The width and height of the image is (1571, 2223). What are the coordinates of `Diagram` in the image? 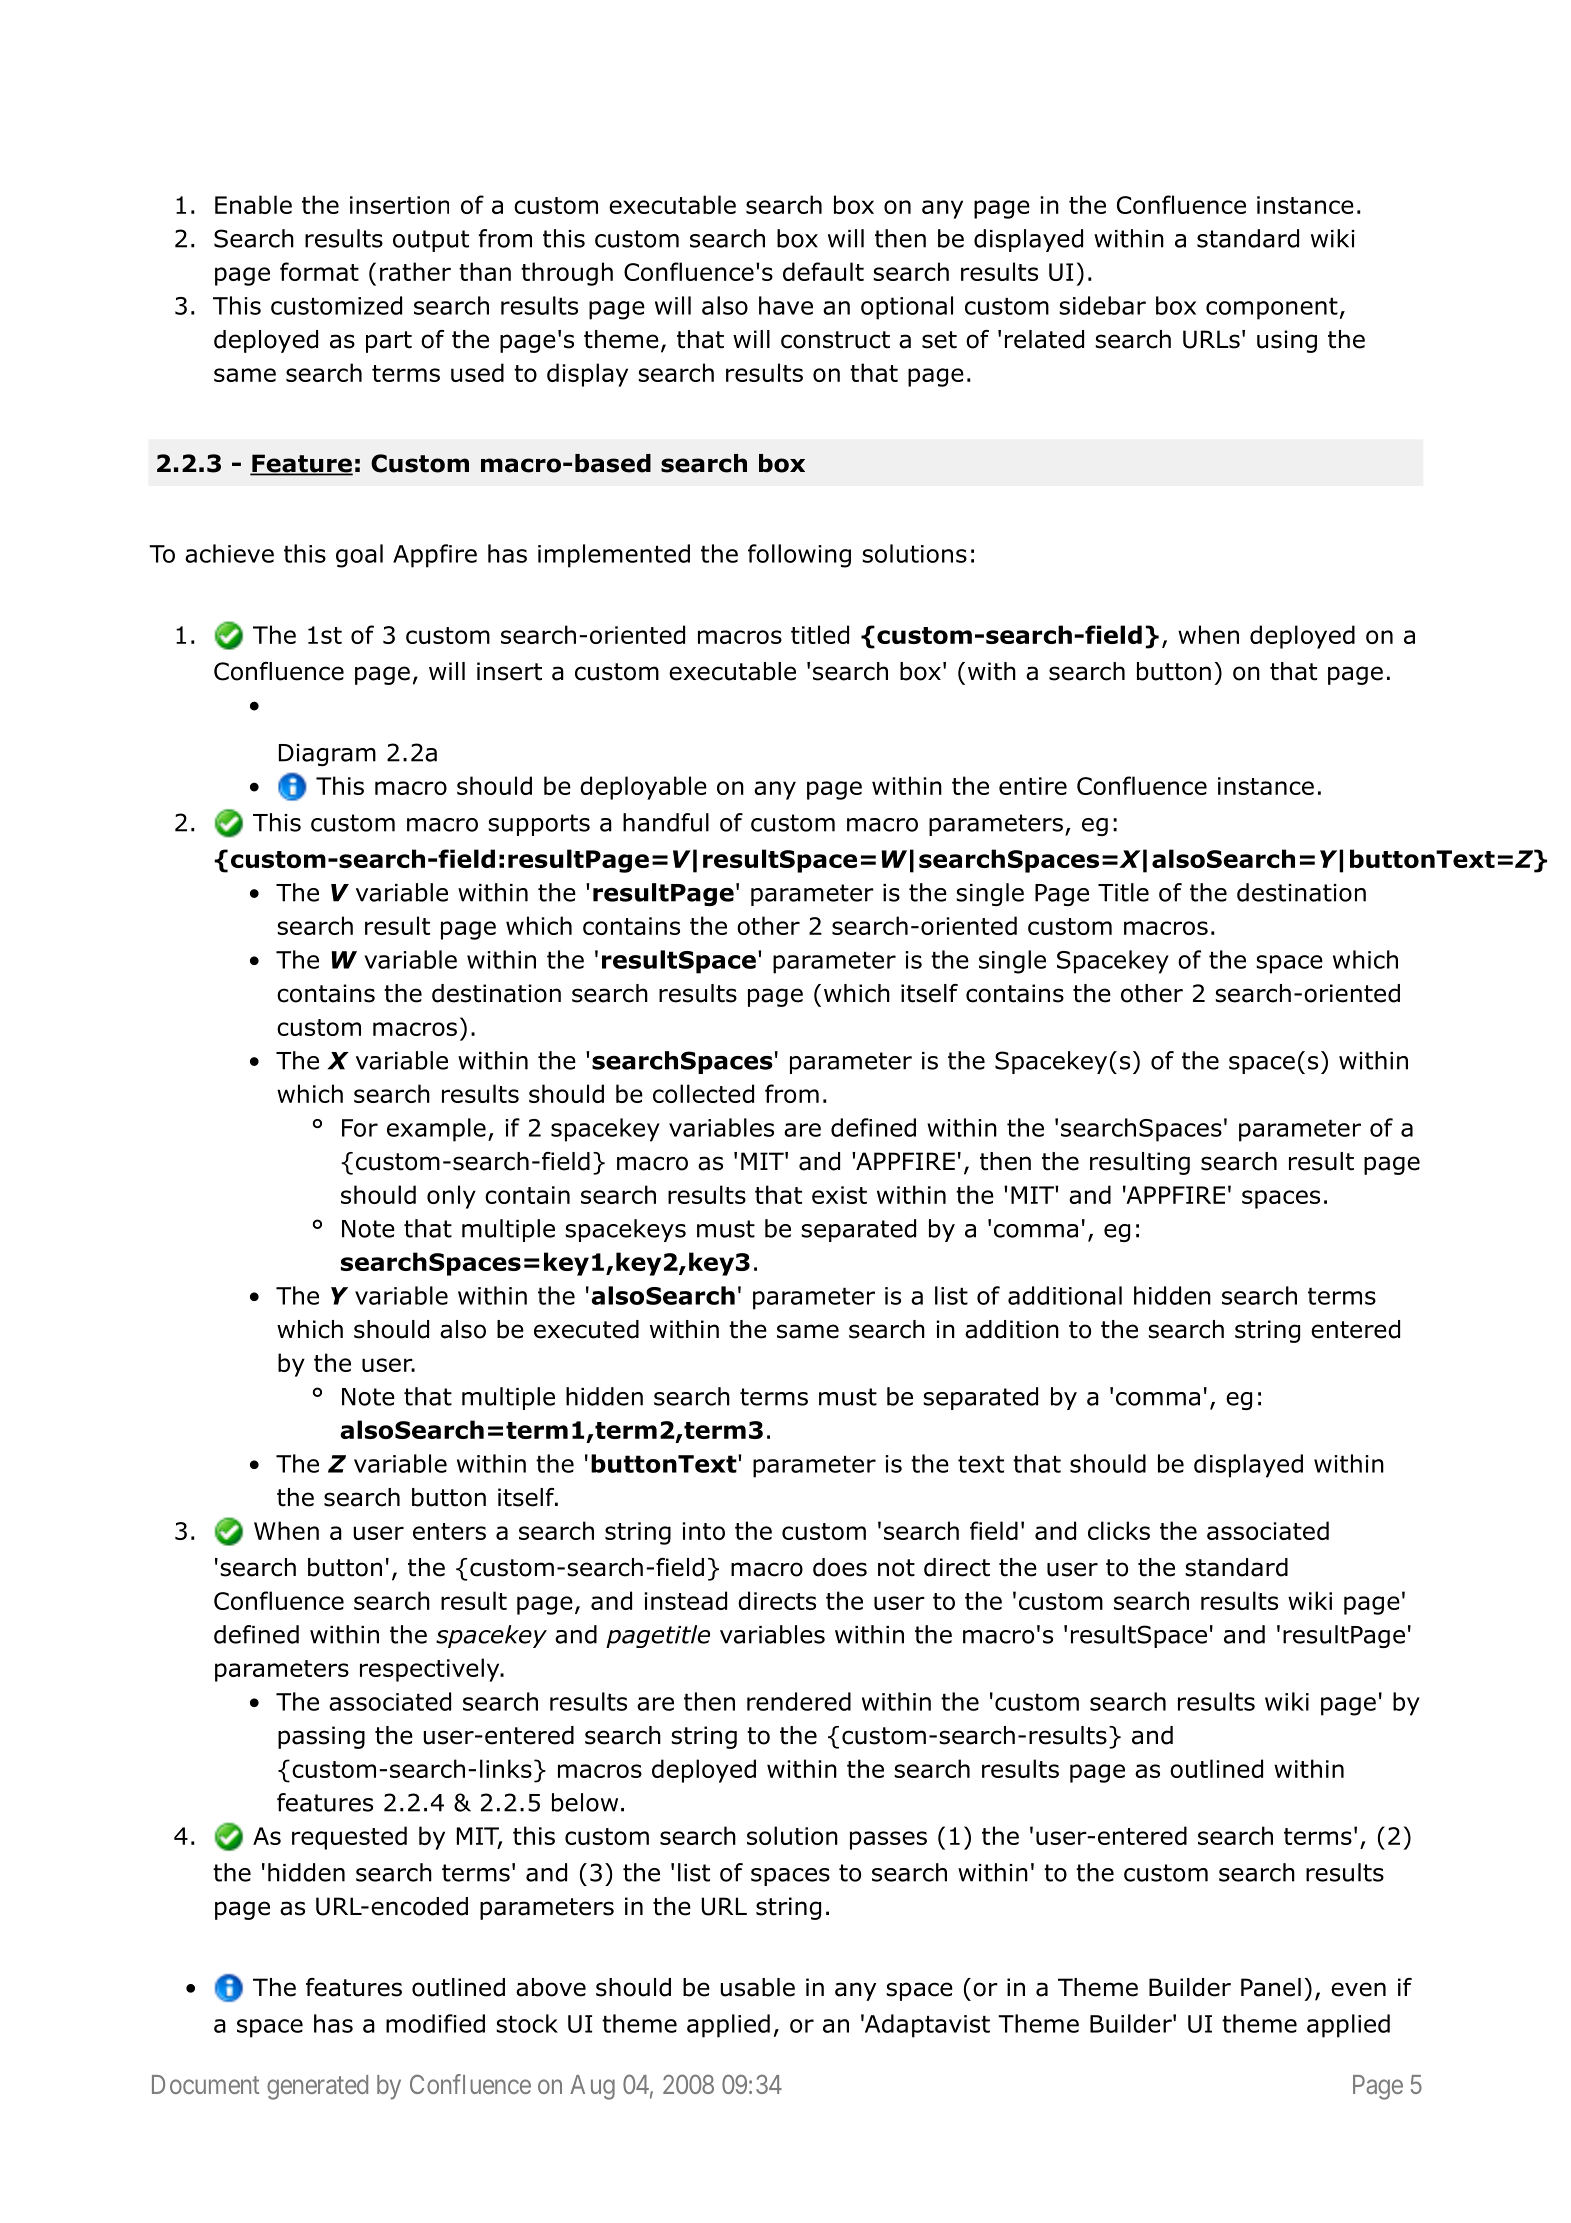 It's located at (327, 755).
